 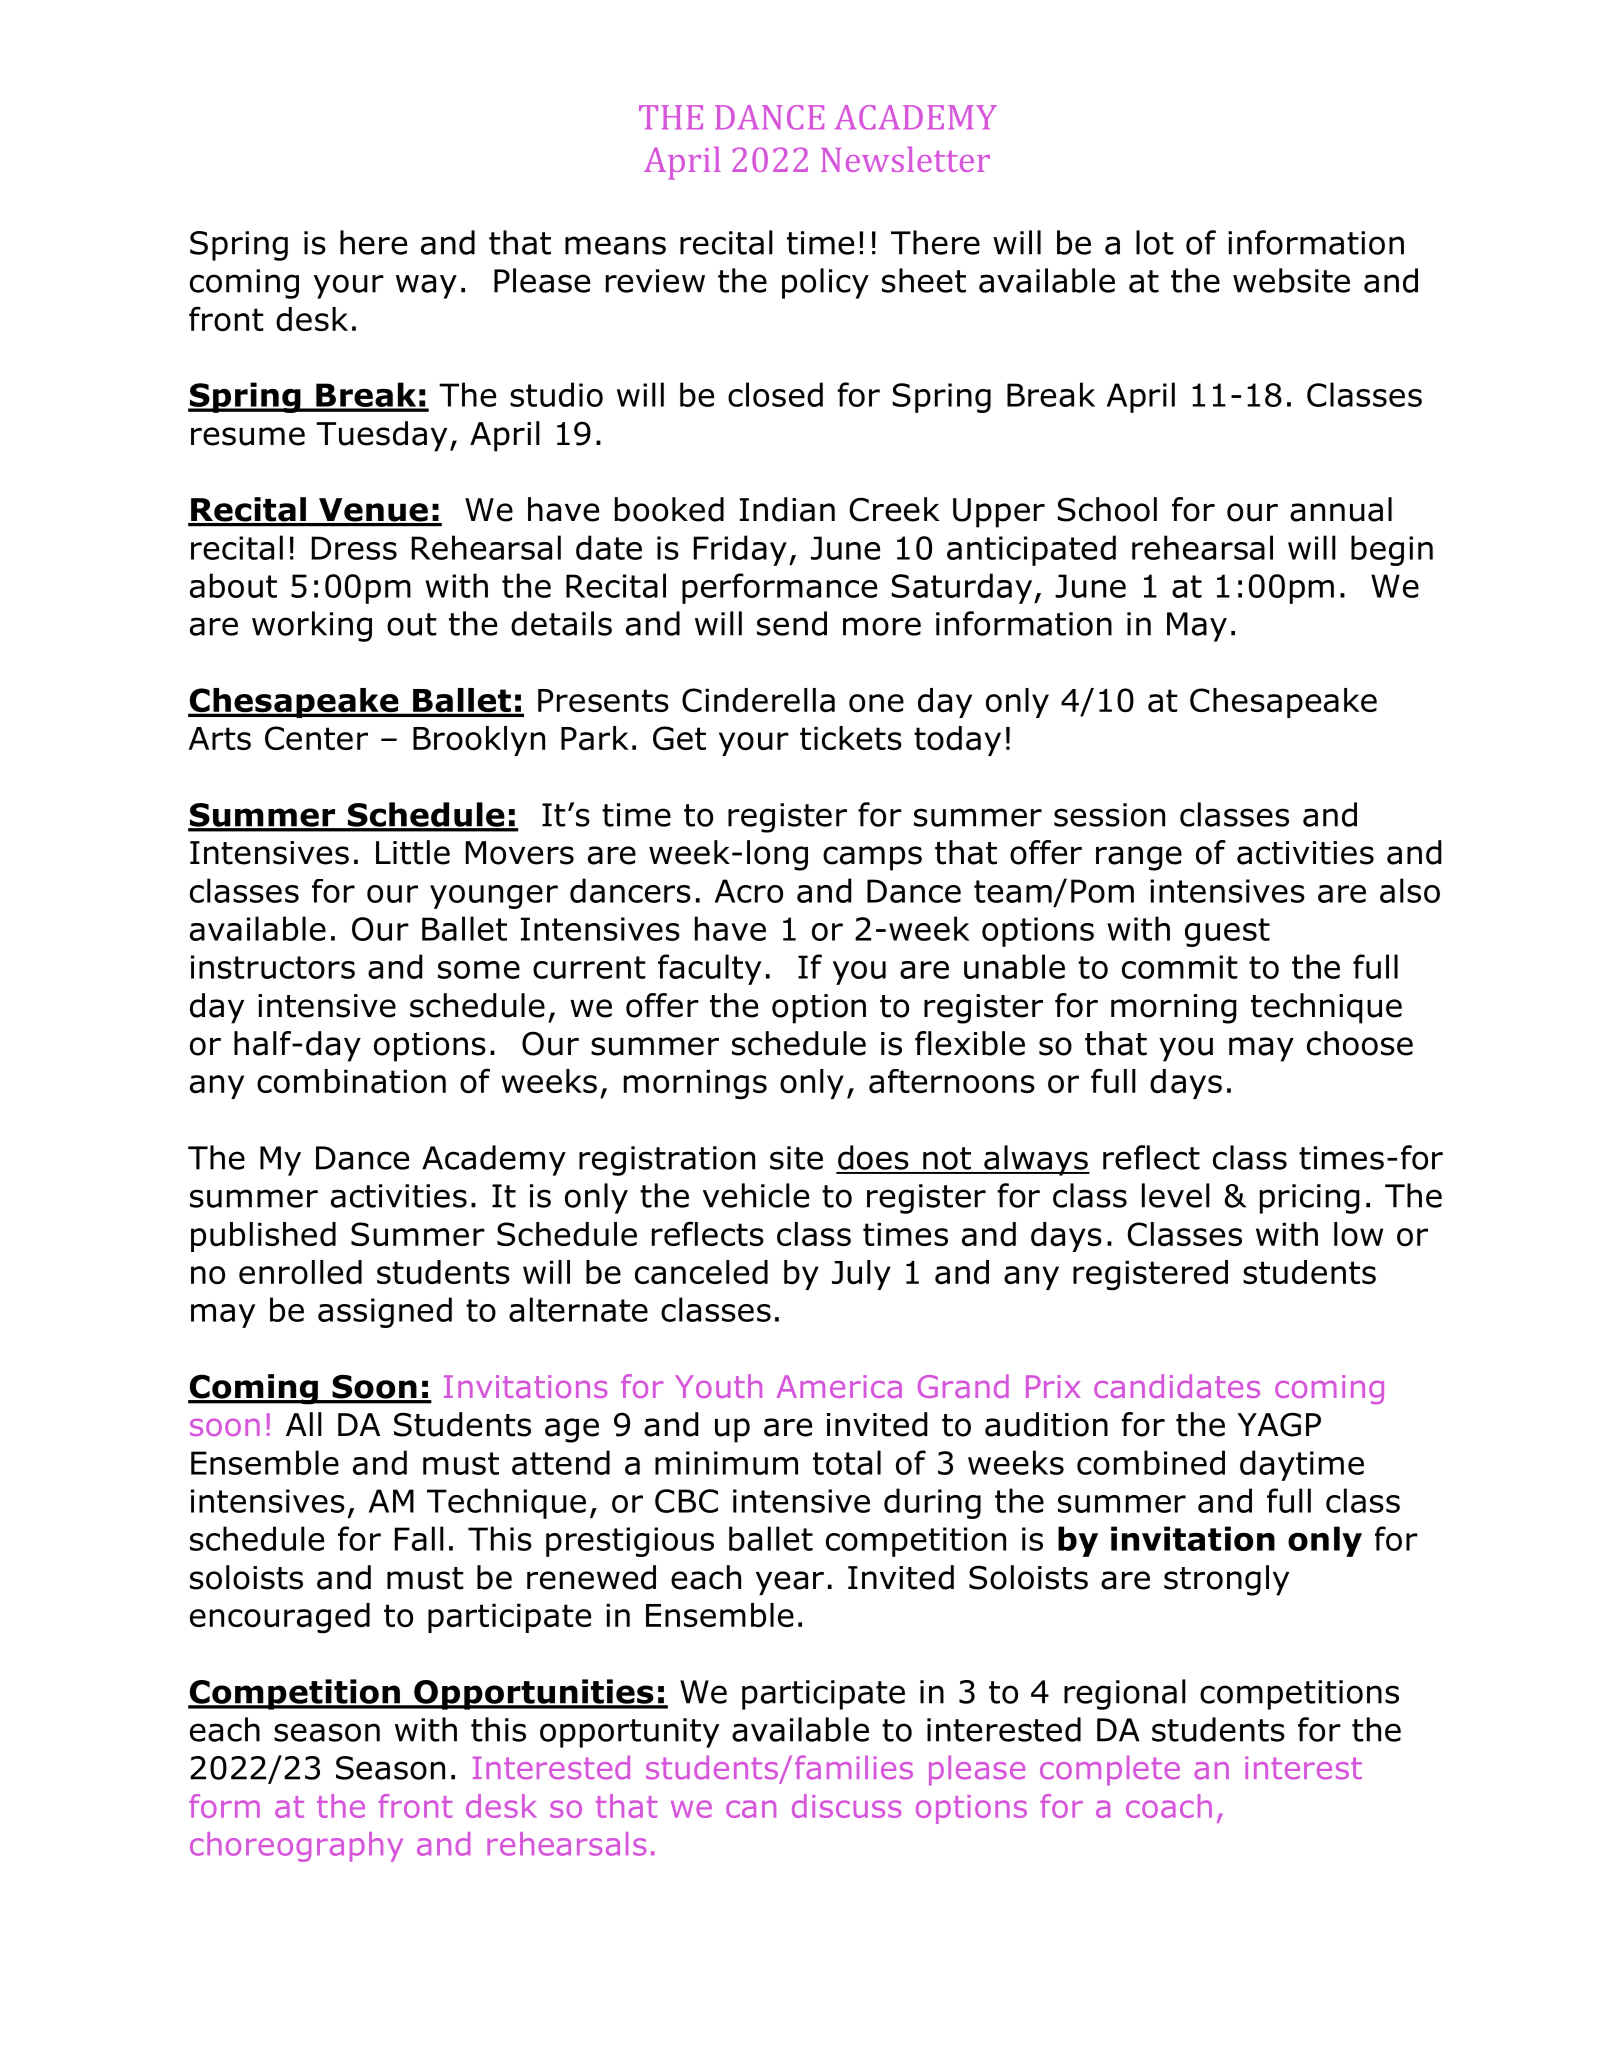 What do you see at coordinates (846, 1806) in the screenshot?
I see `discuss` at bounding box center [846, 1806].
